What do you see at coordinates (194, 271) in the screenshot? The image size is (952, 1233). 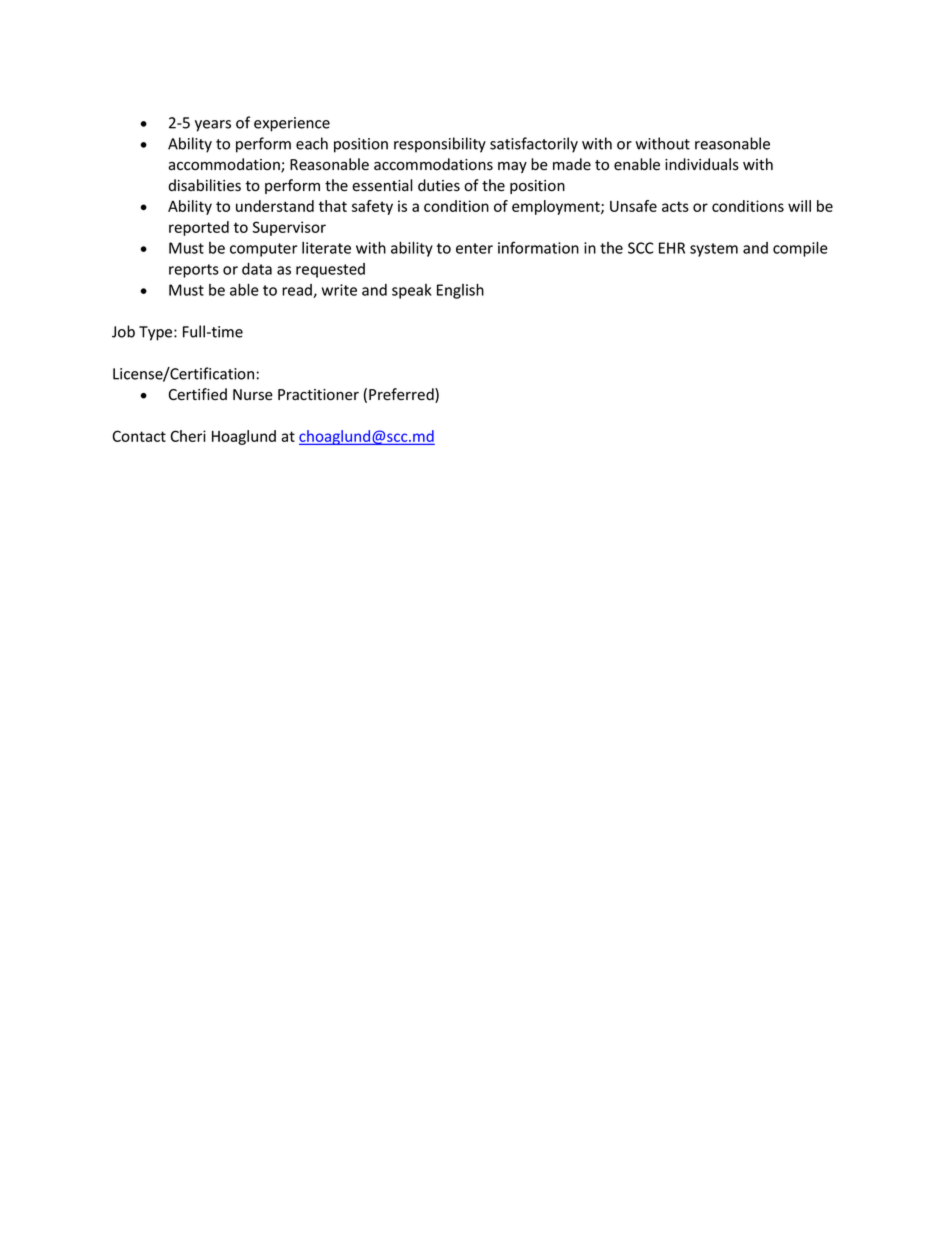 I see `reports` at bounding box center [194, 271].
